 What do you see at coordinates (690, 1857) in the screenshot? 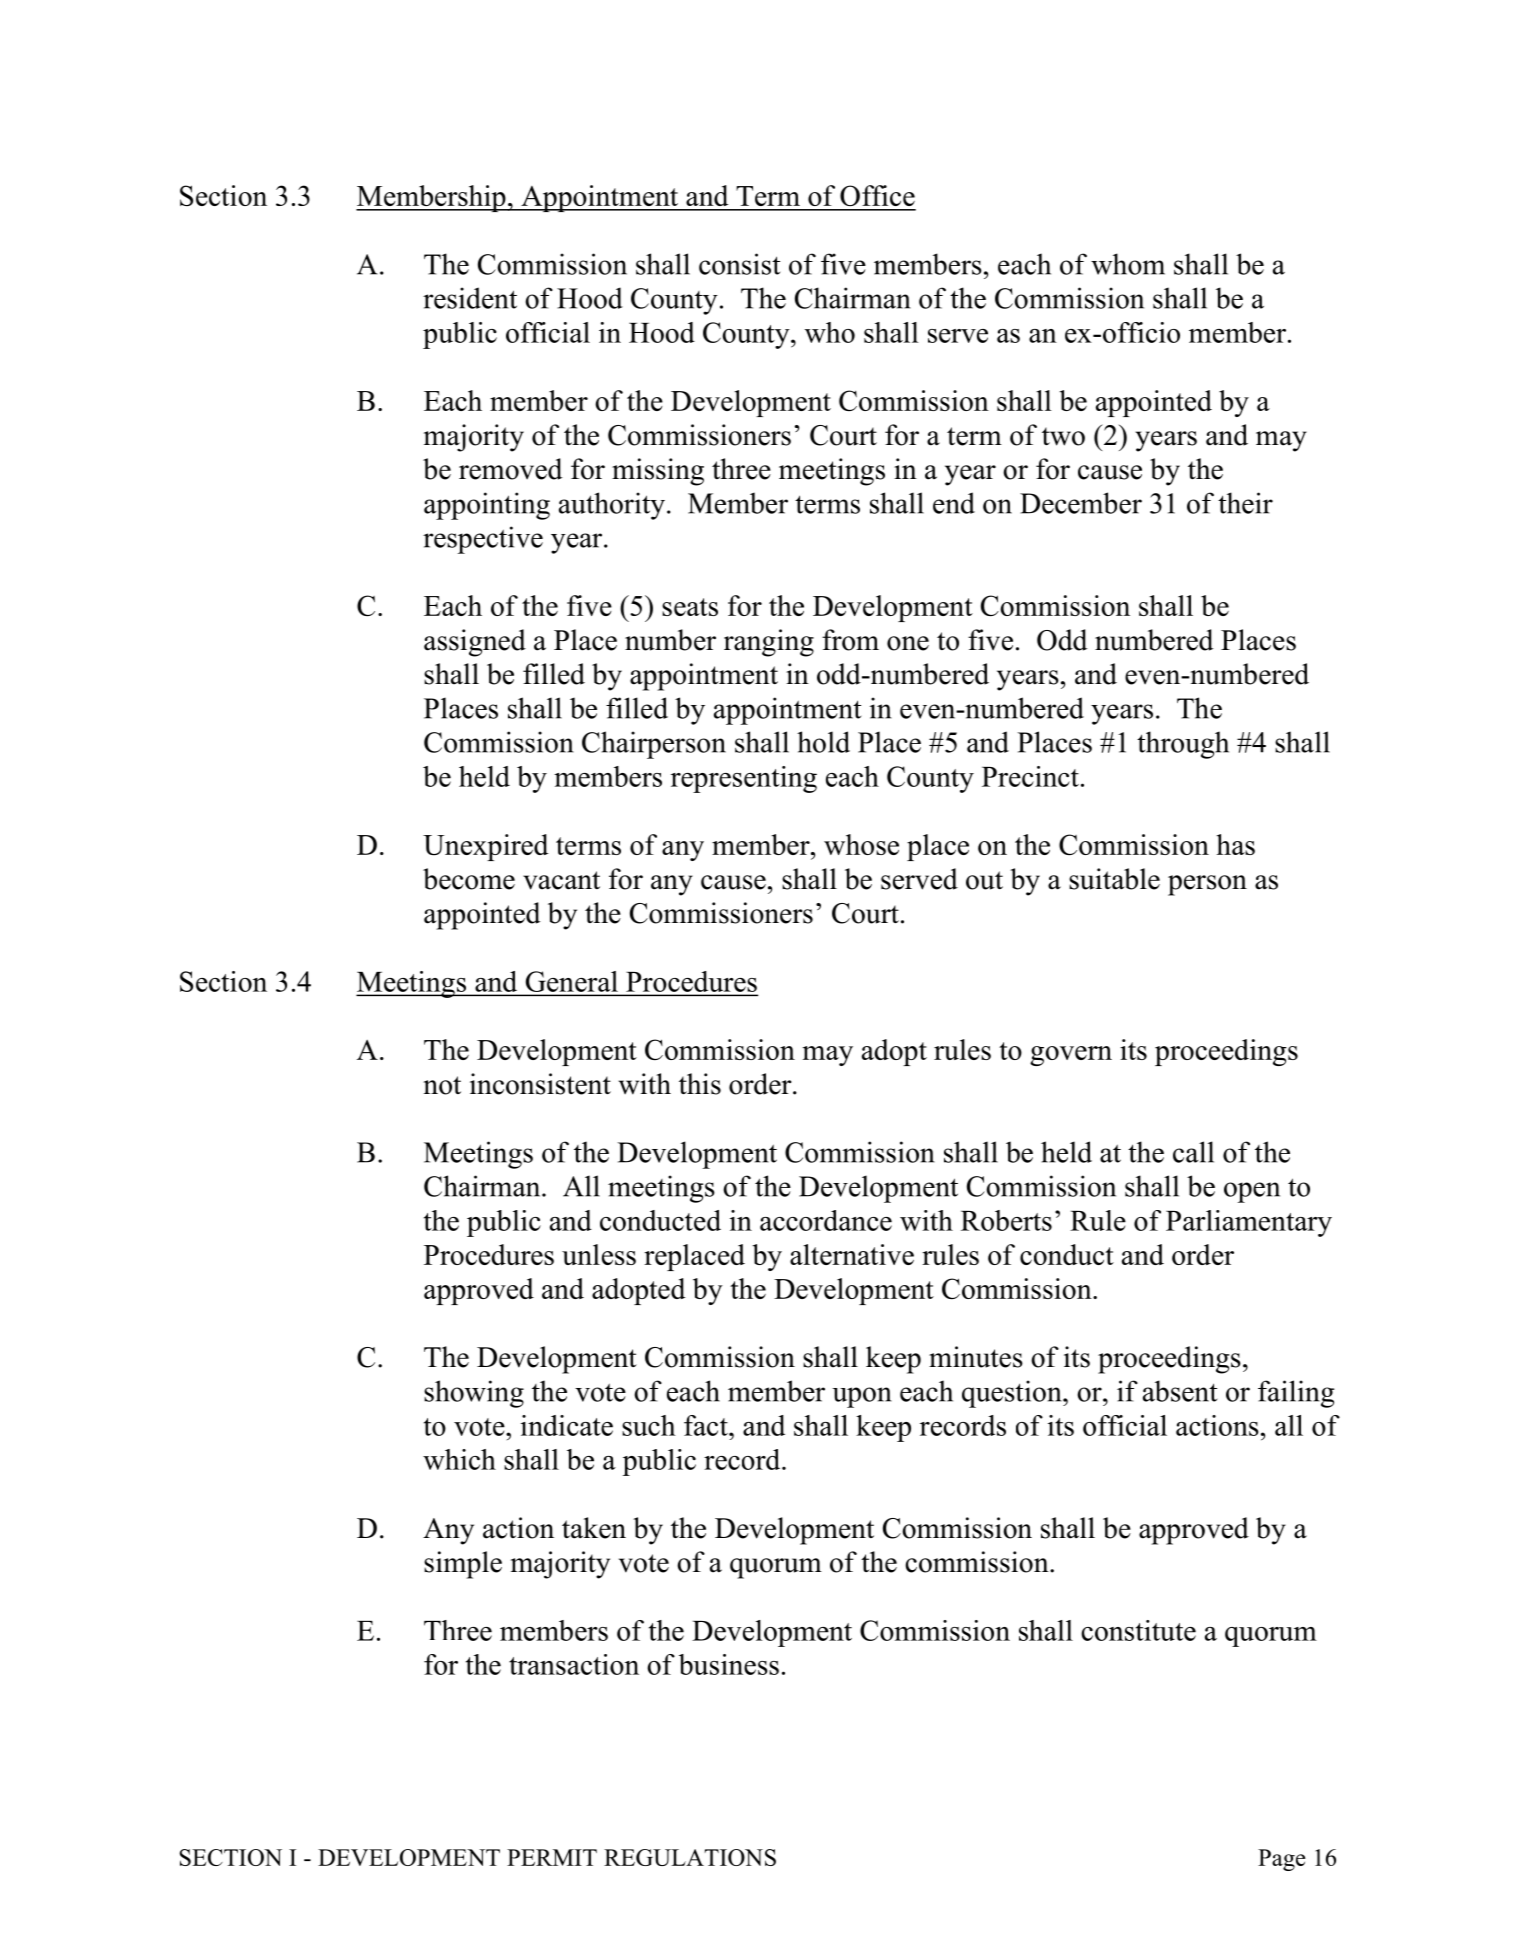
I see `REGULATIONS` at bounding box center [690, 1857].
